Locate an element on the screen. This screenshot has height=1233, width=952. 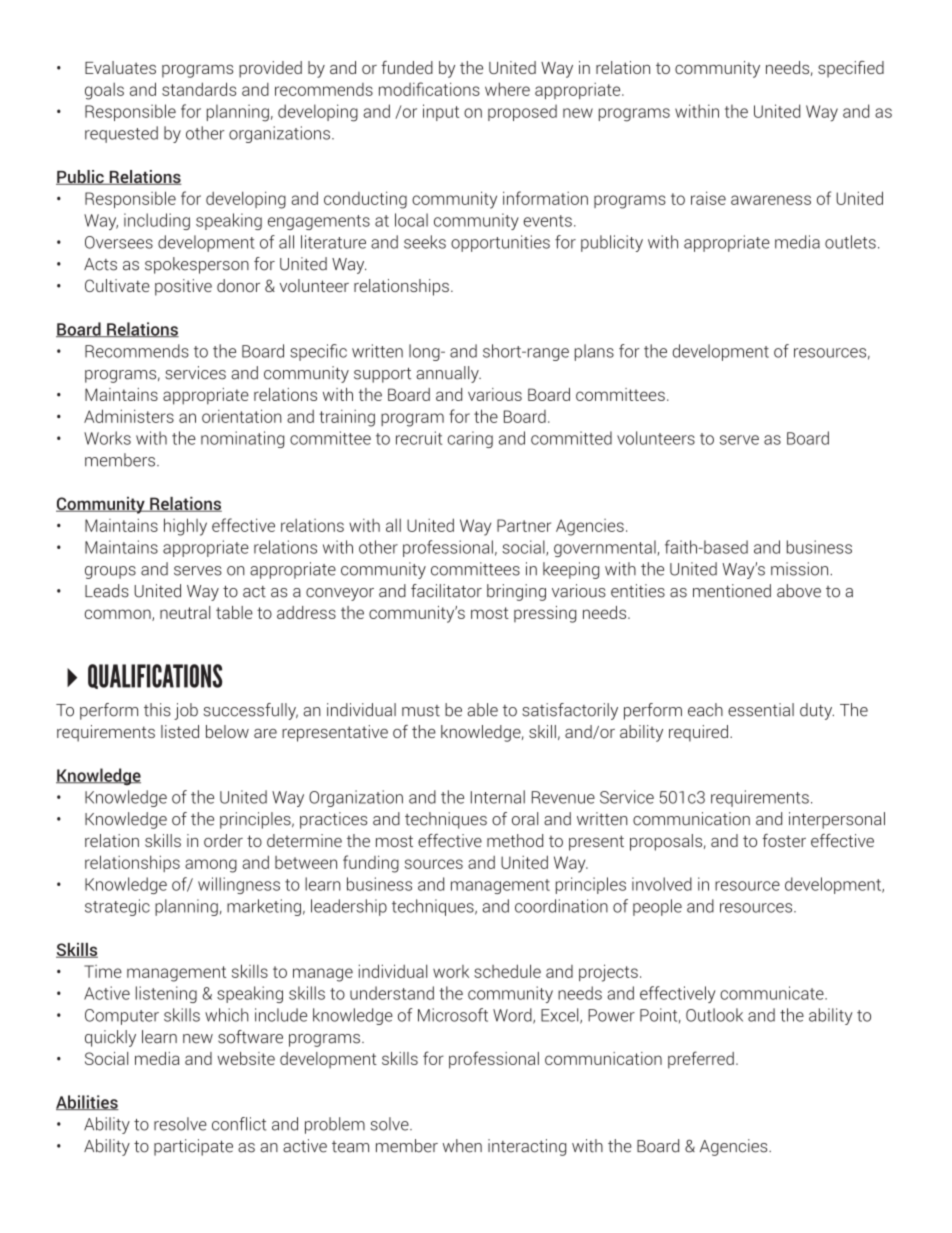
standards is located at coordinates (199, 89).
